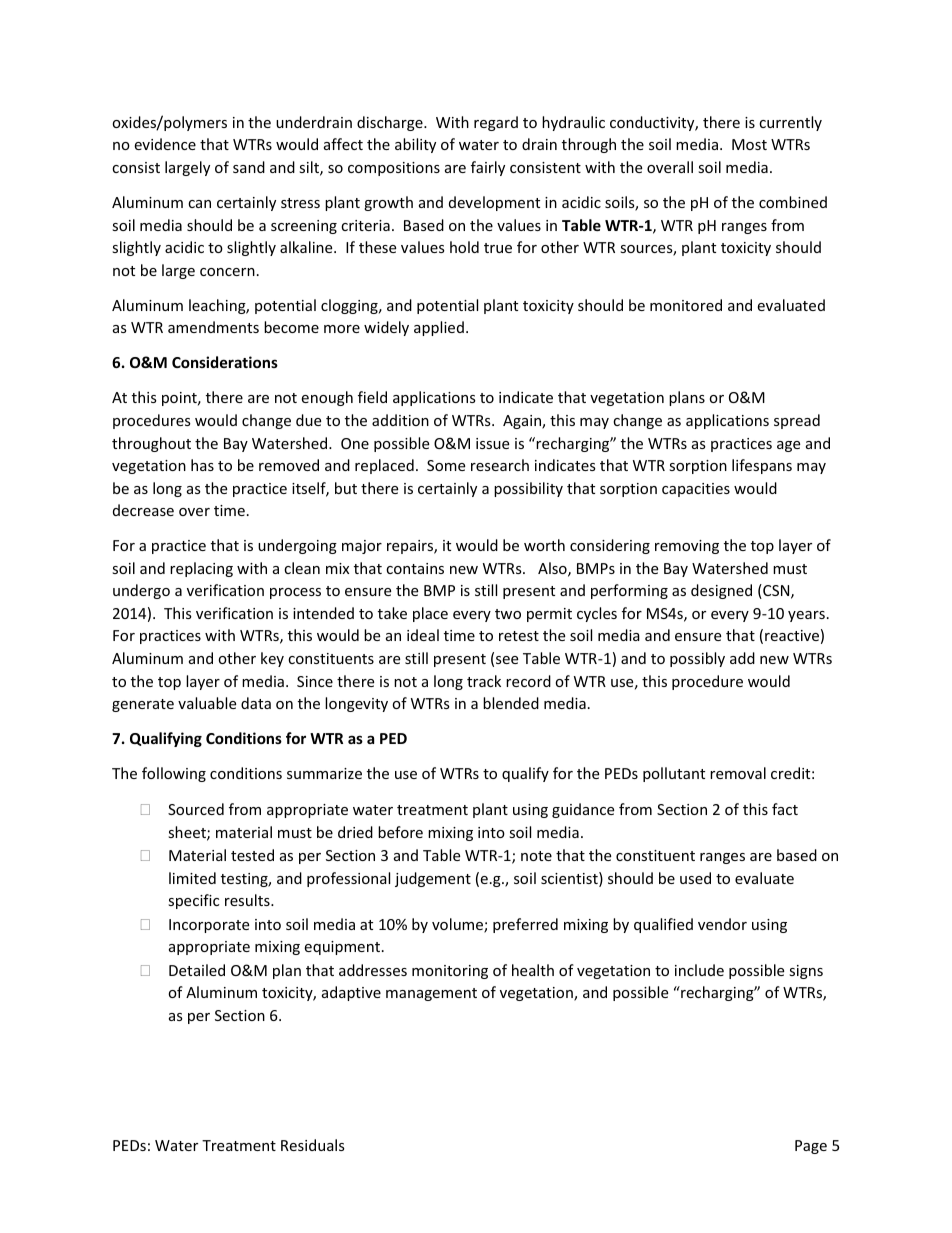 Image resolution: width=952 pixels, height=1233 pixels. Describe the element at coordinates (488, 168) in the page. I see `fairly` at that location.
